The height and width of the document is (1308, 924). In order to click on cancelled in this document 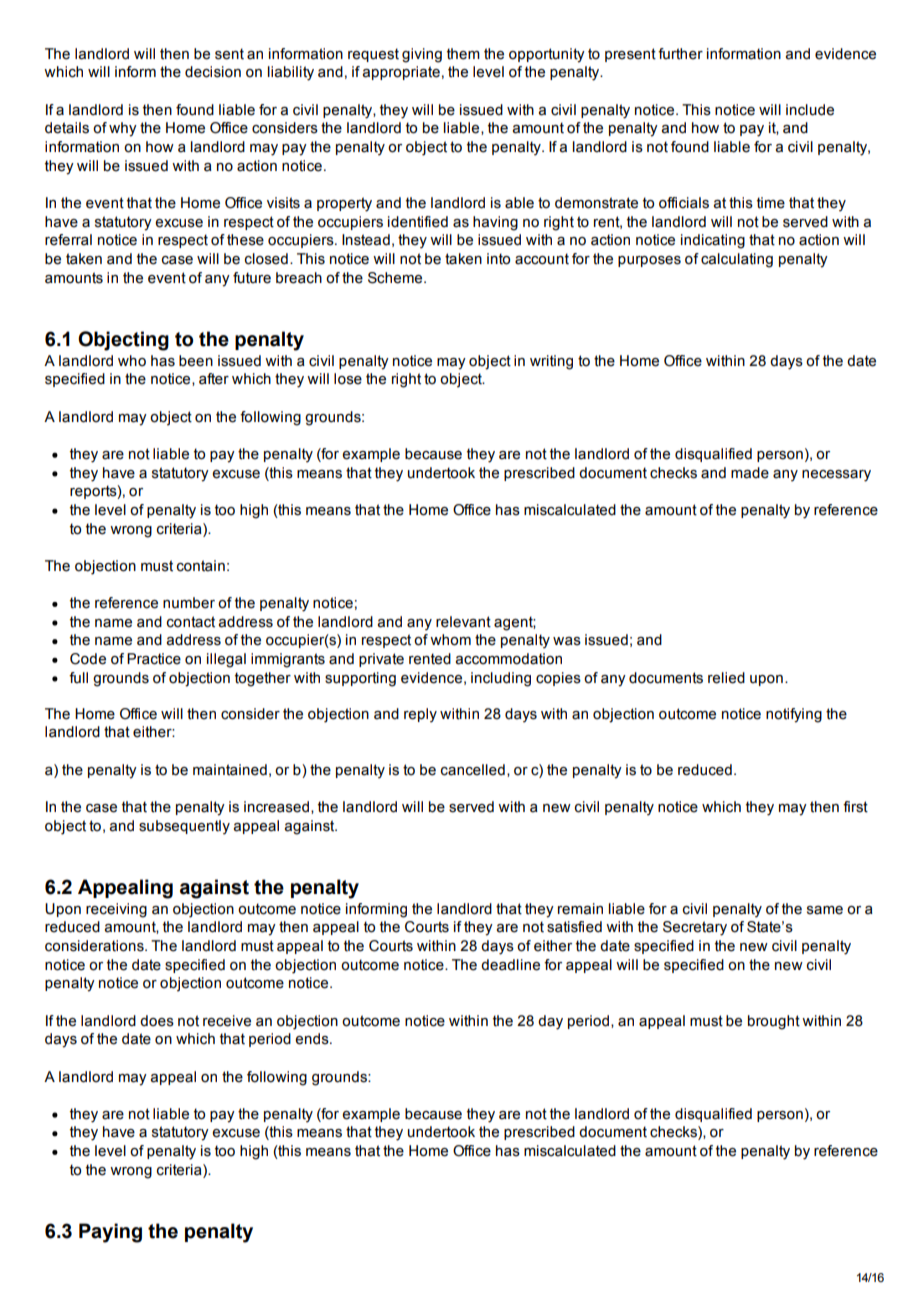, I will do `click(473, 770)`.
